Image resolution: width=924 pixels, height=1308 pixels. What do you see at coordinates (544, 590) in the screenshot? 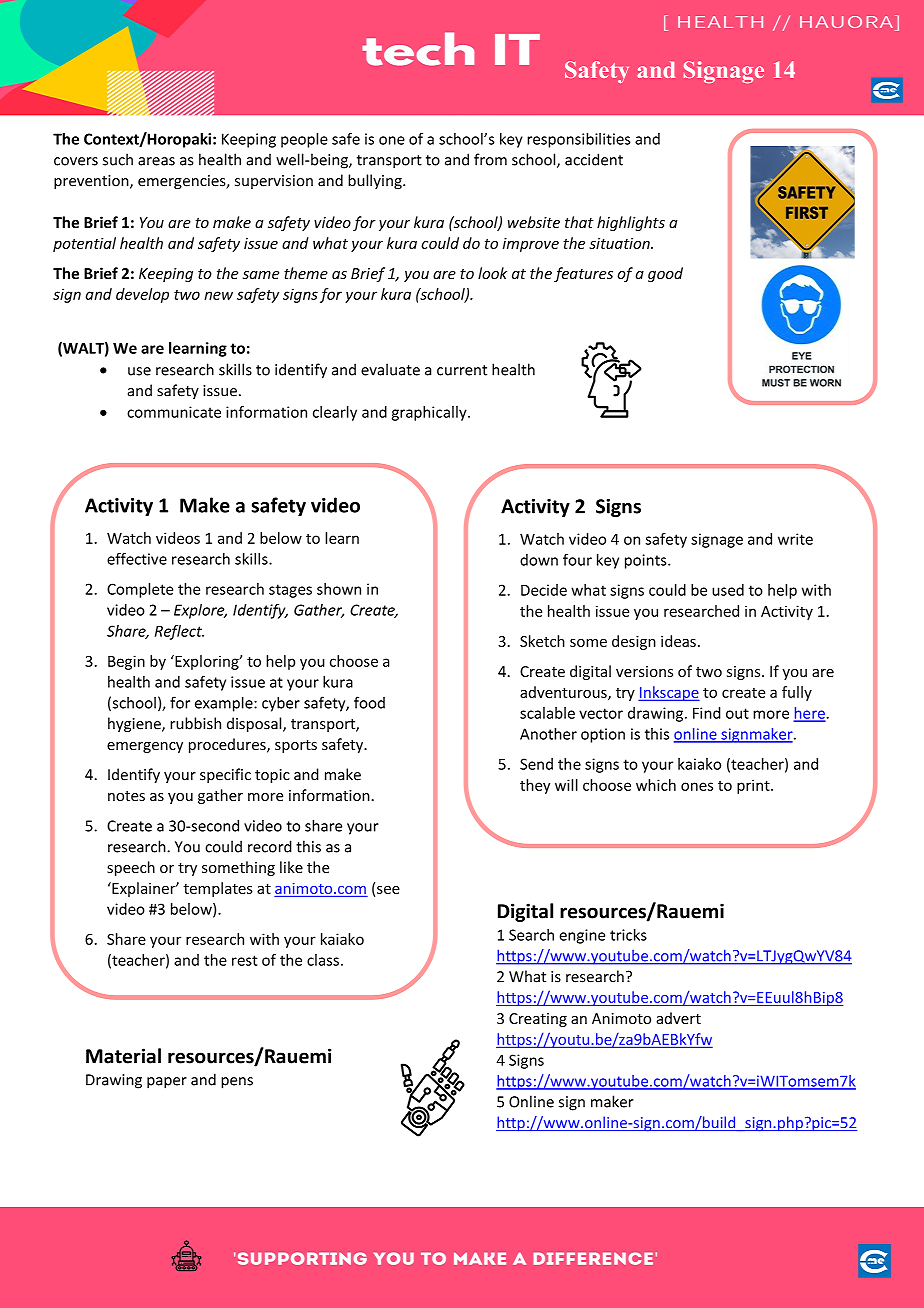
I see `Decide` at bounding box center [544, 590].
